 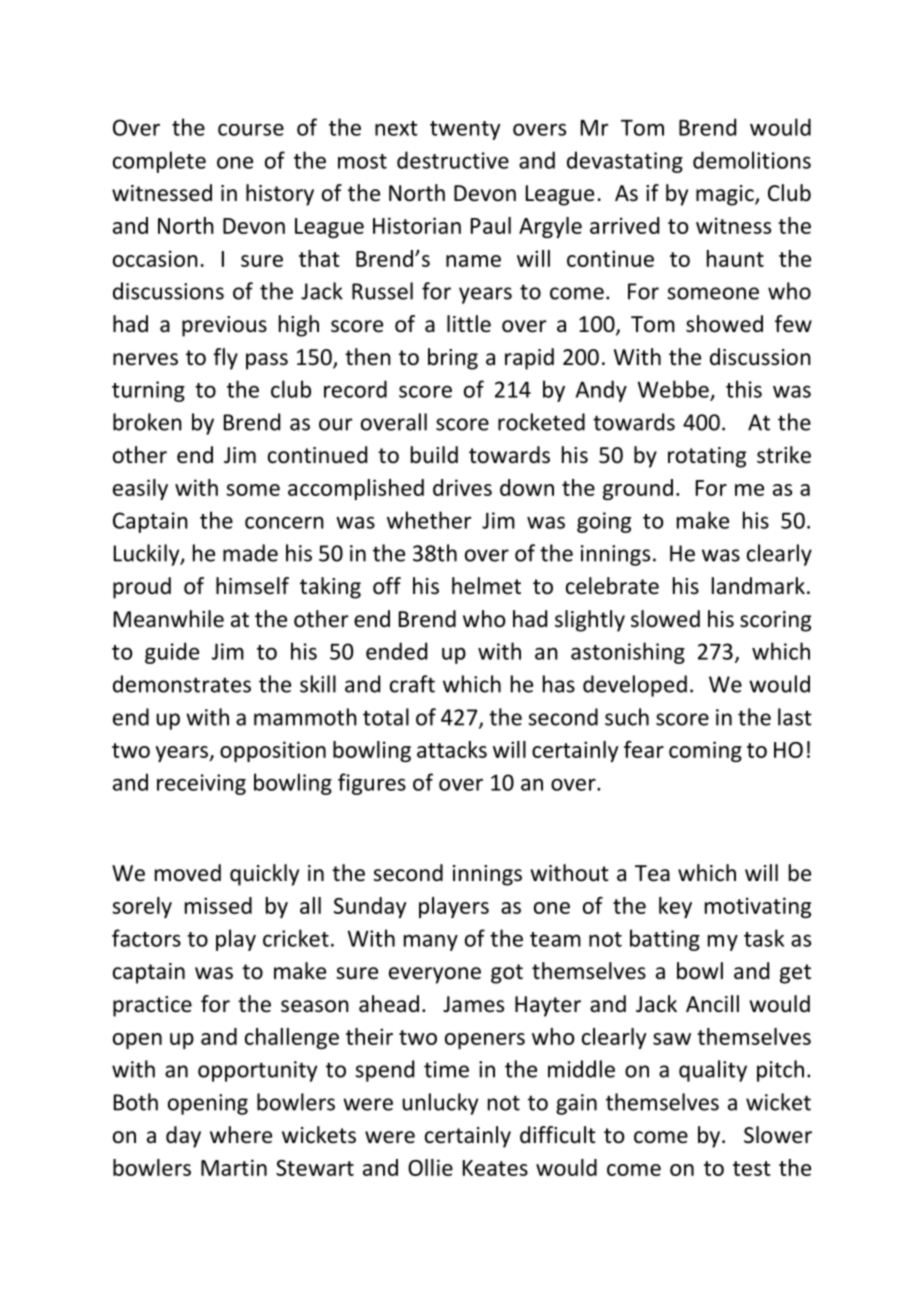 I want to click on destructive, so click(x=453, y=160).
